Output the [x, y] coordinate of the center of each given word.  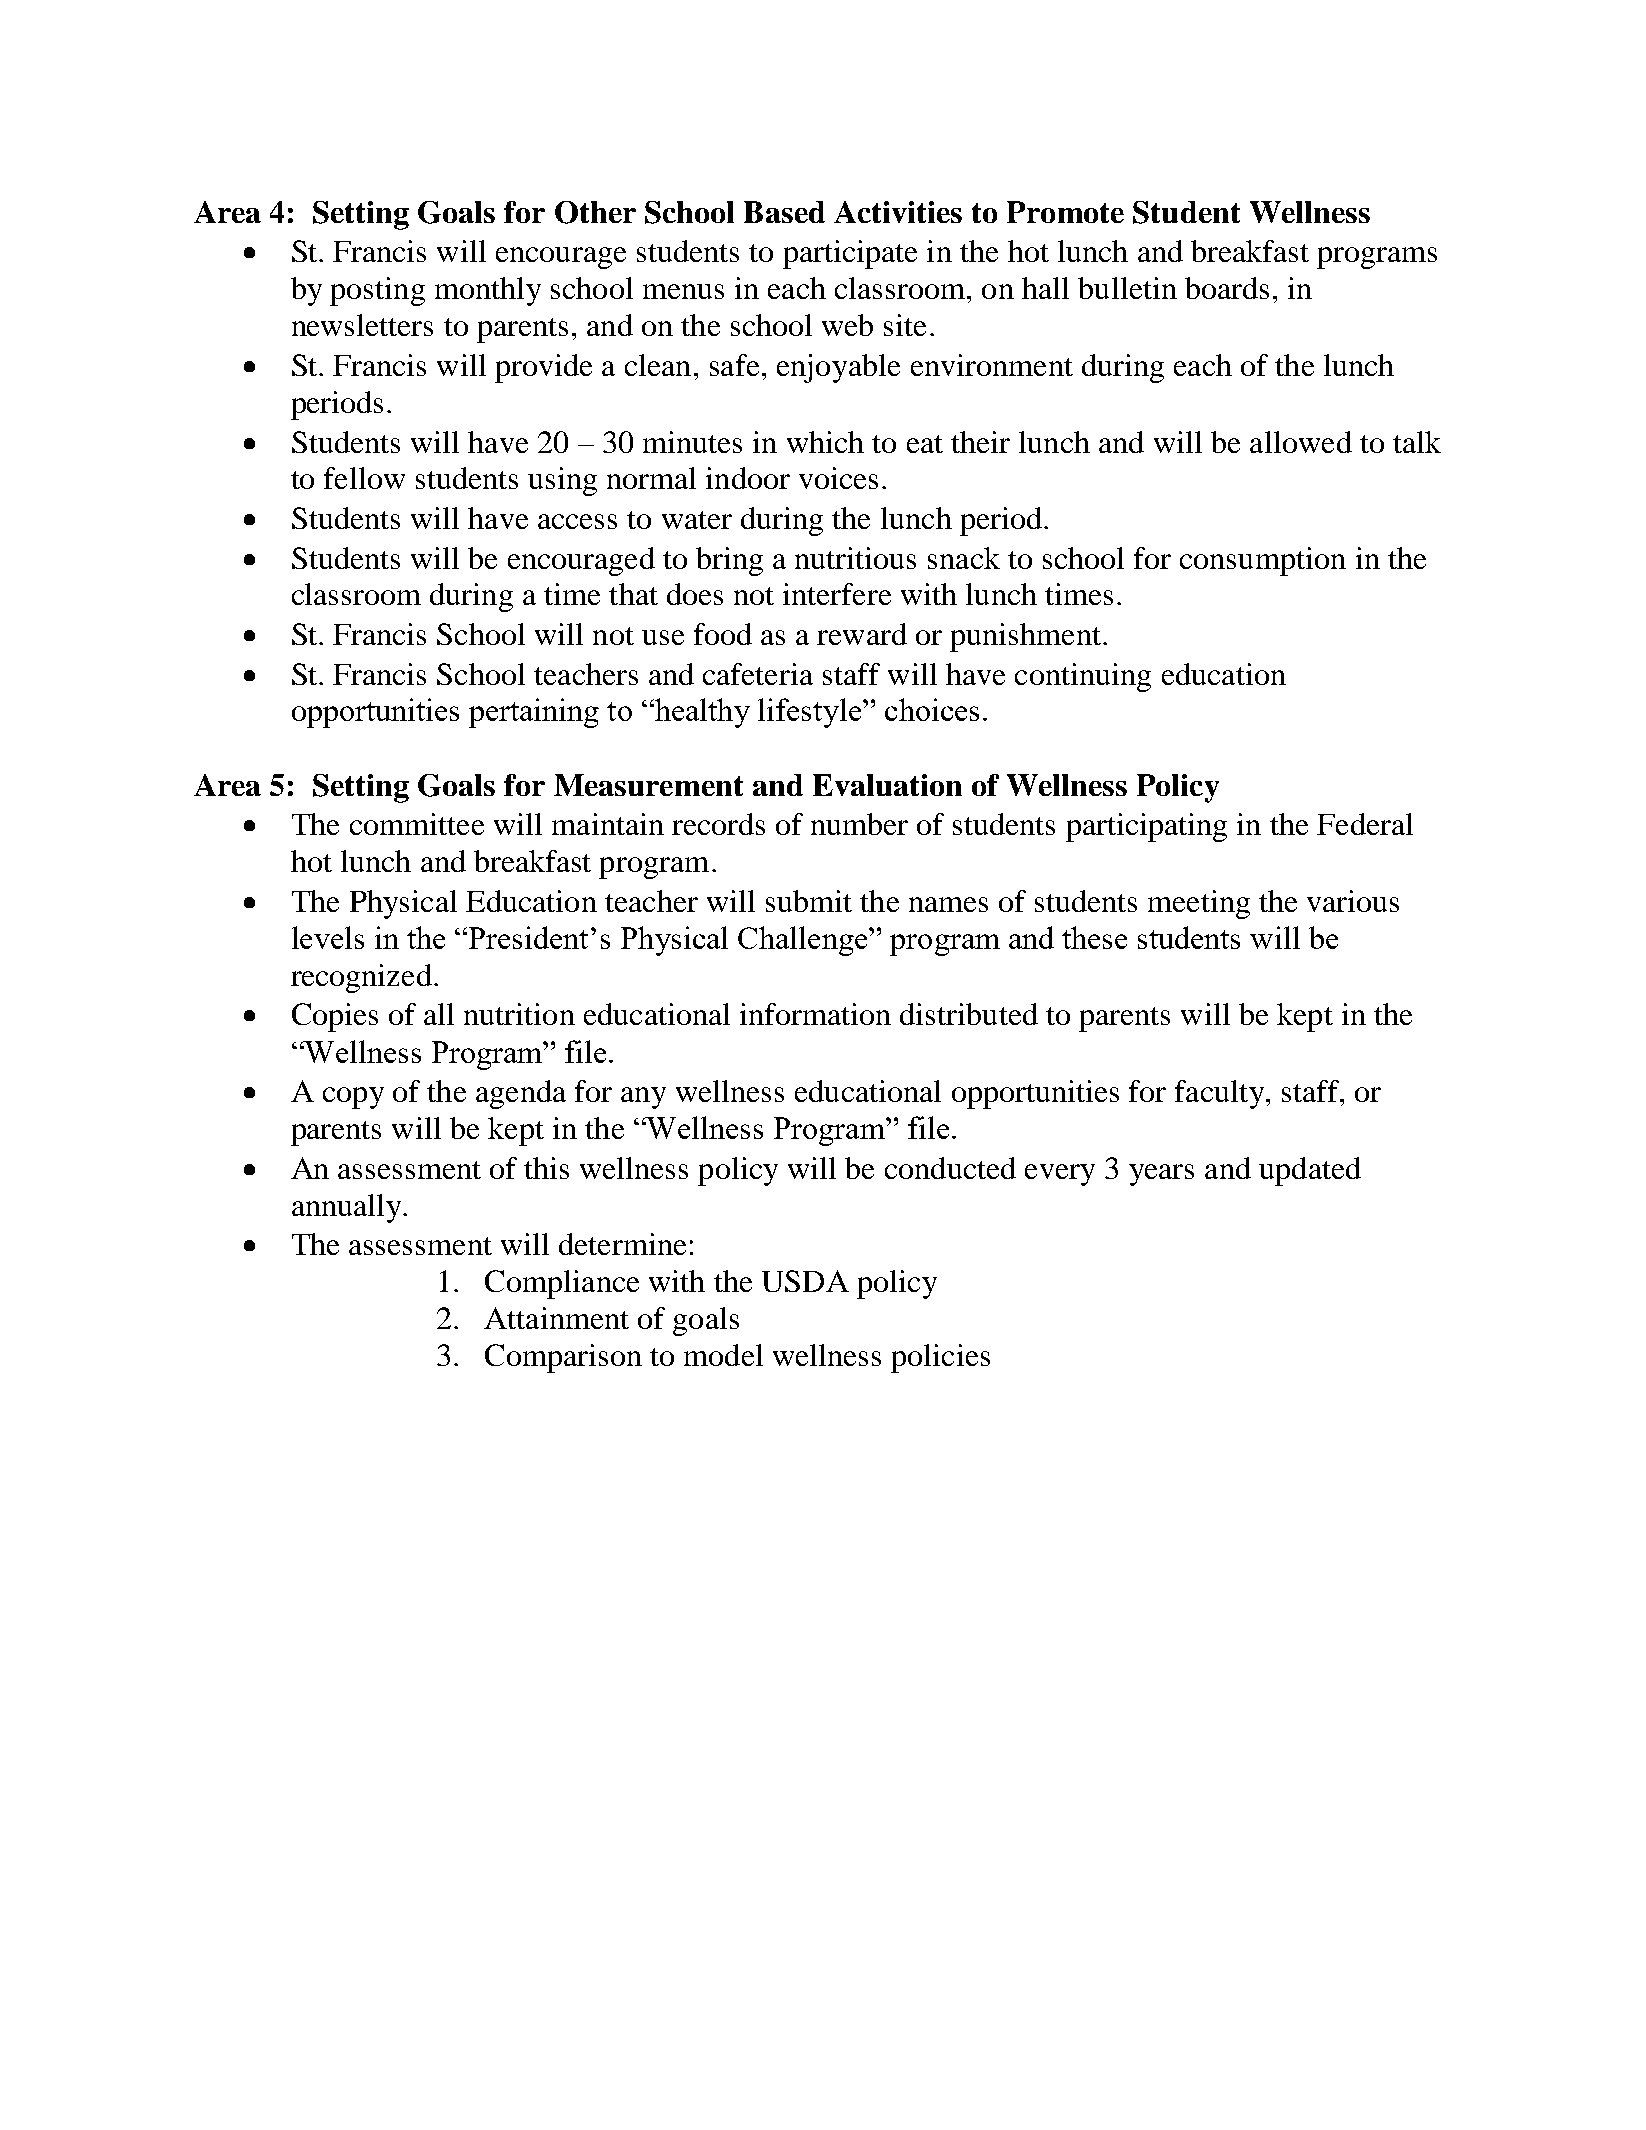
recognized [361, 978]
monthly [488, 291]
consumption [1263, 561]
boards [1227, 288]
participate [850, 254]
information [815, 1014]
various [1353, 901]
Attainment [556, 1318]
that [633, 594]
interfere [837, 594]
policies [940, 1358]
